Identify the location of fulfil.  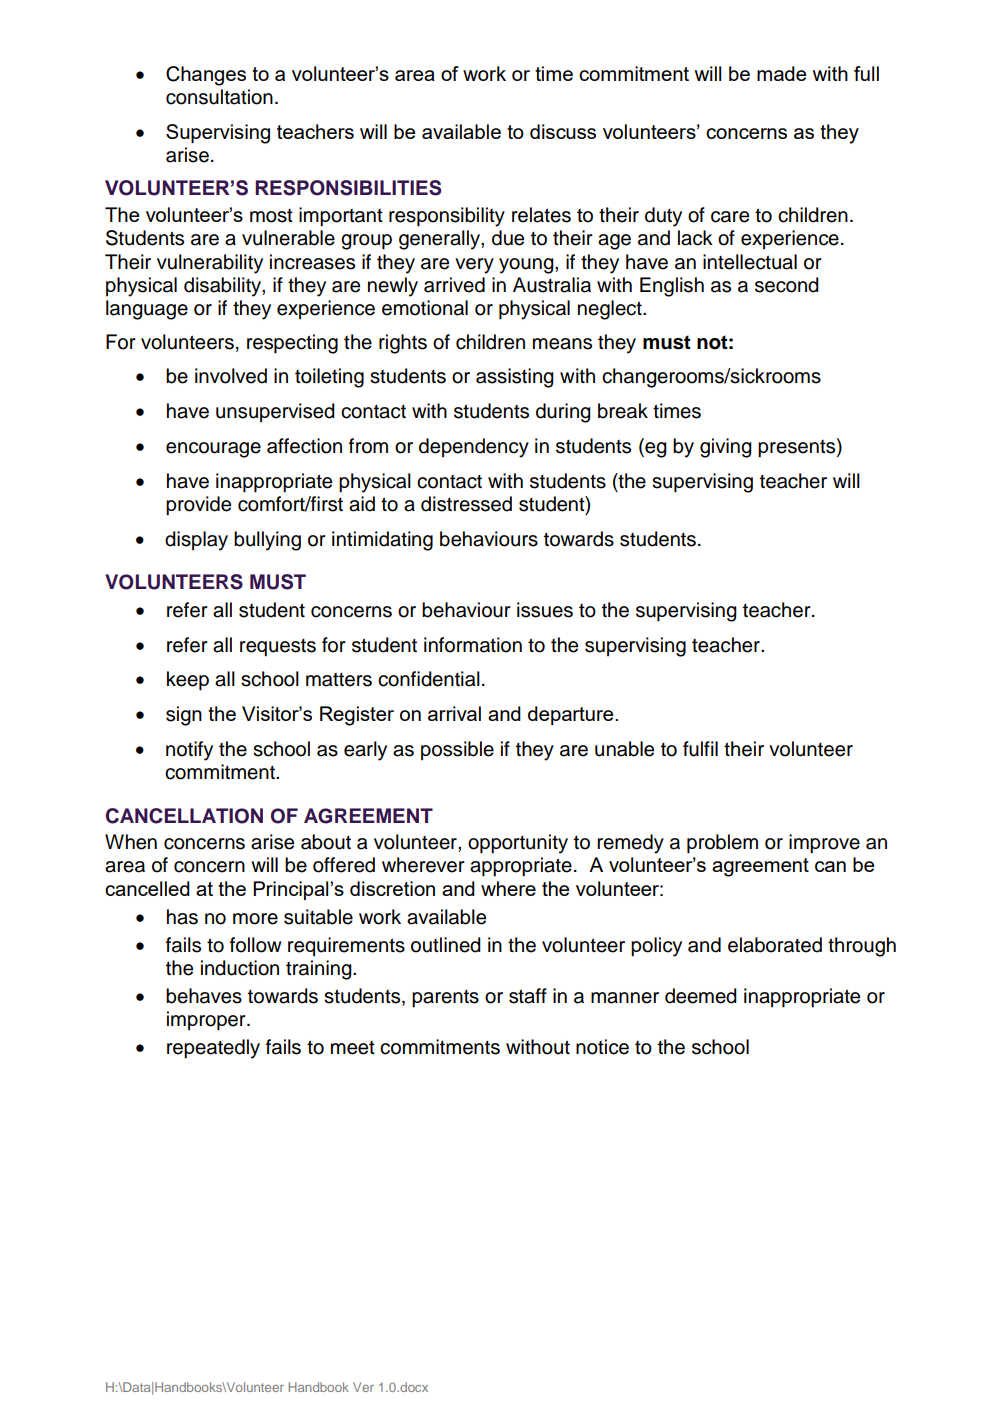
(700, 749).
